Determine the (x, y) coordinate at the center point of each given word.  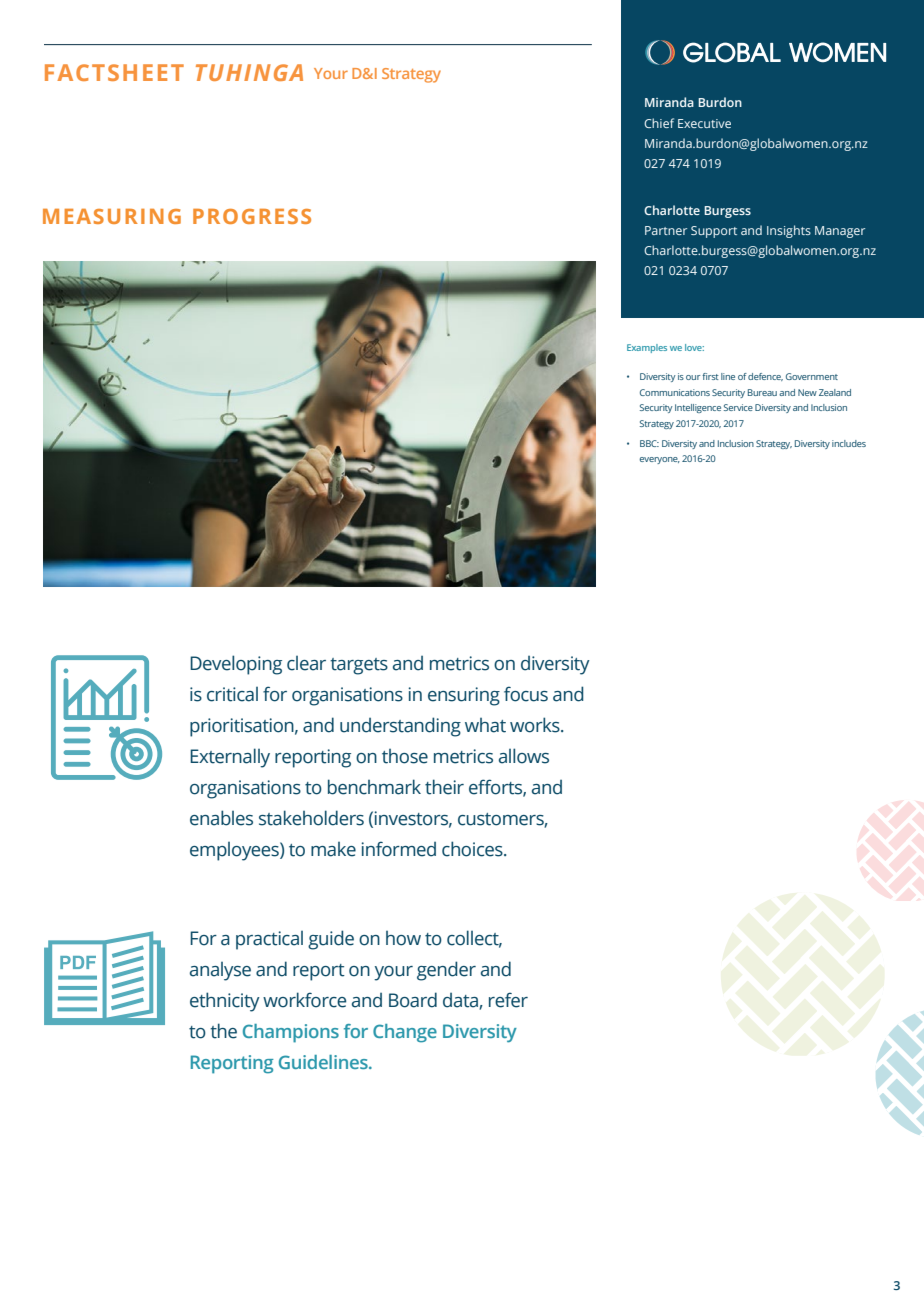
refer (508, 1000)
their (444, 787)
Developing (236, 665)
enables (221, 818)
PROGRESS (252, 216)
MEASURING (112, 216)
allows (524, 756)
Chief (659, 123)
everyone (660, 460)
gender (446, 971)
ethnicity (225, 1002)
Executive (704, 123)
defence (765, 377)
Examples (647, 348)
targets (359, 666)
